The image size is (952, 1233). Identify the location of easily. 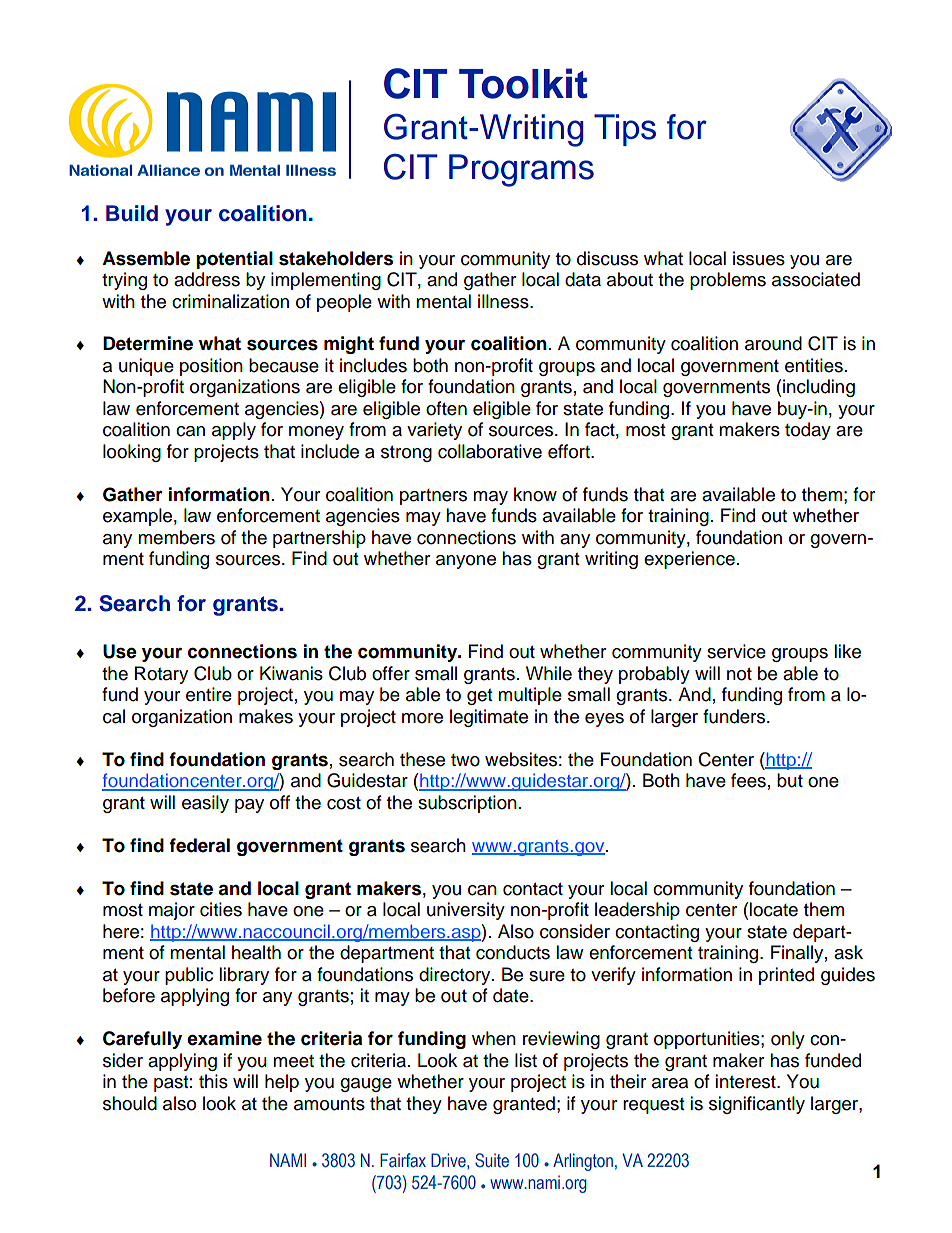
(205, 804).
